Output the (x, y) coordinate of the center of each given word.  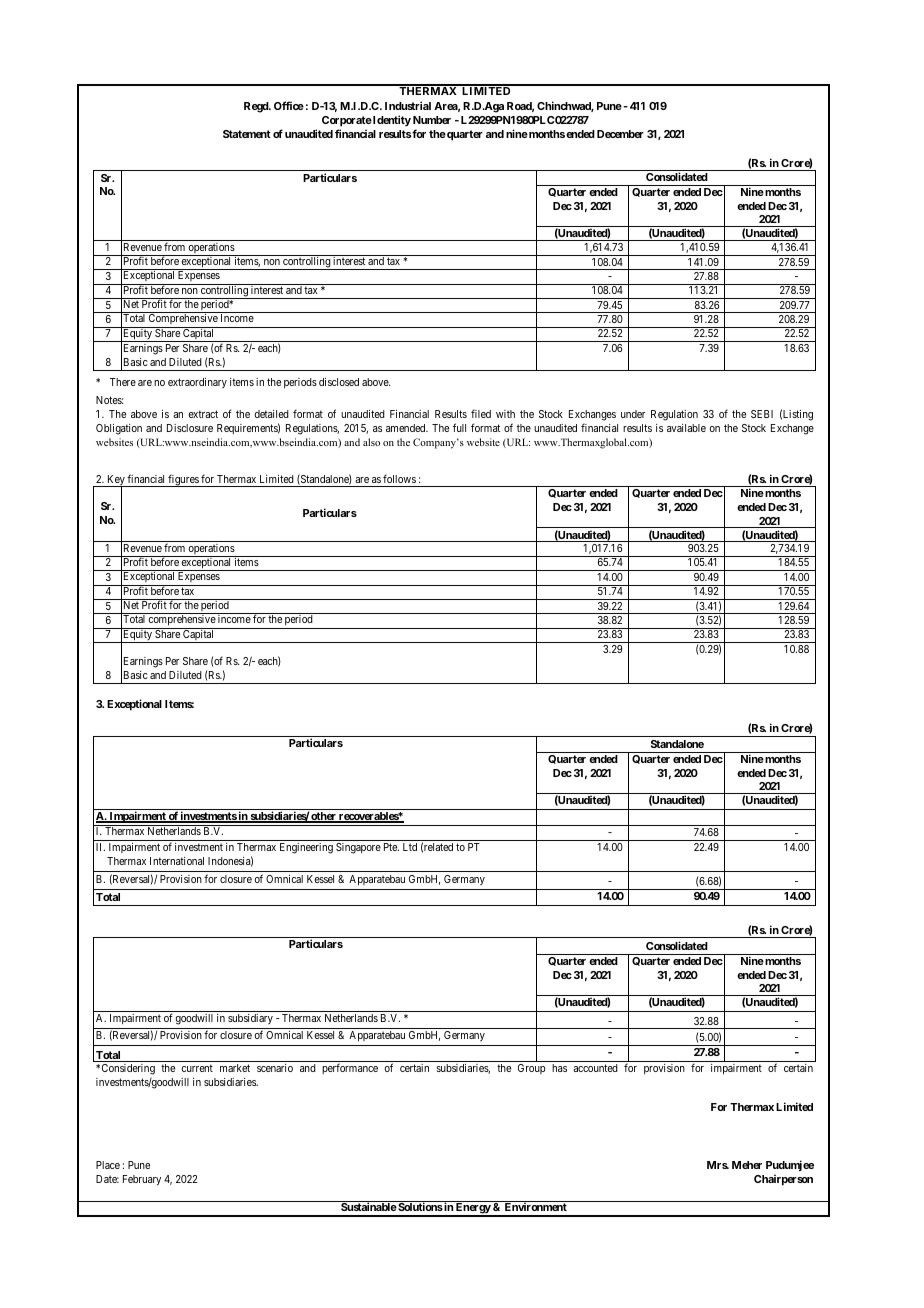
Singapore (358, 848)
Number (432, 120)
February (142, 1180)
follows (399, 478)
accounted (595, 1068)
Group (531, 1069)
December (620, 134)
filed (481, 413)
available (686, 428)
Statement (247, 134)
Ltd (410, 847)
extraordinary (197, 383)
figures (183, 480)
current (197, 1068)
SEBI (762, 414)
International (177, 861)
